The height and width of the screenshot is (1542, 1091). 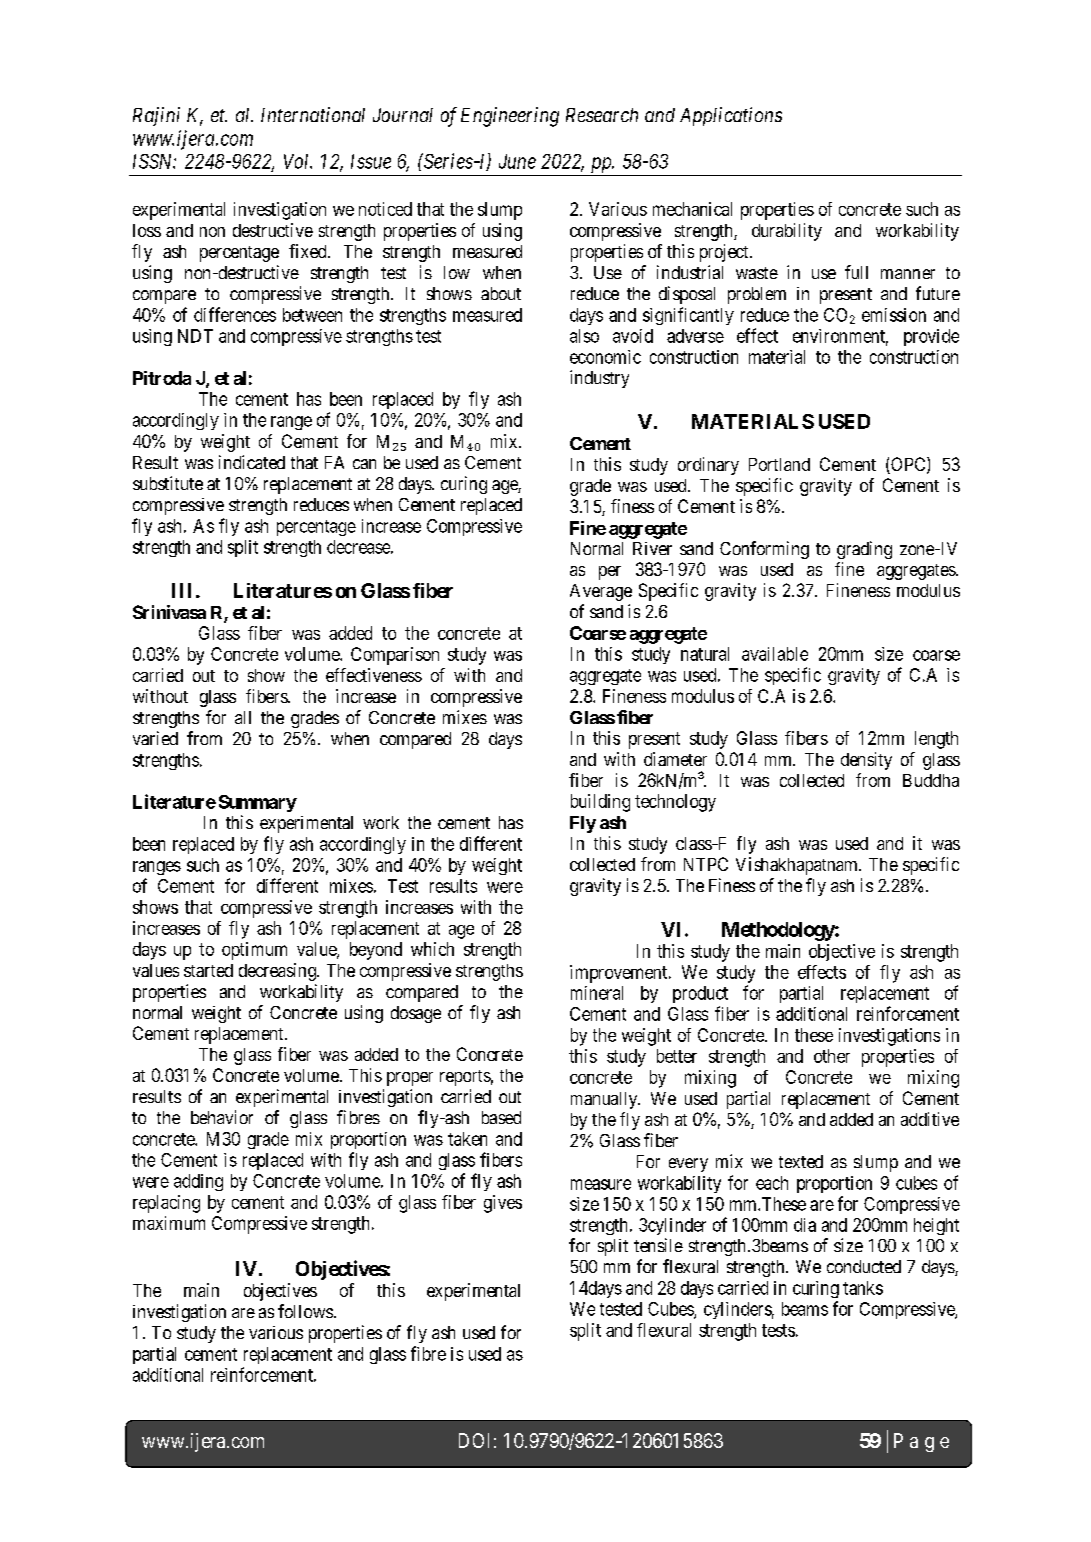 I want to click on follows, so click(x=305, y=1311).
